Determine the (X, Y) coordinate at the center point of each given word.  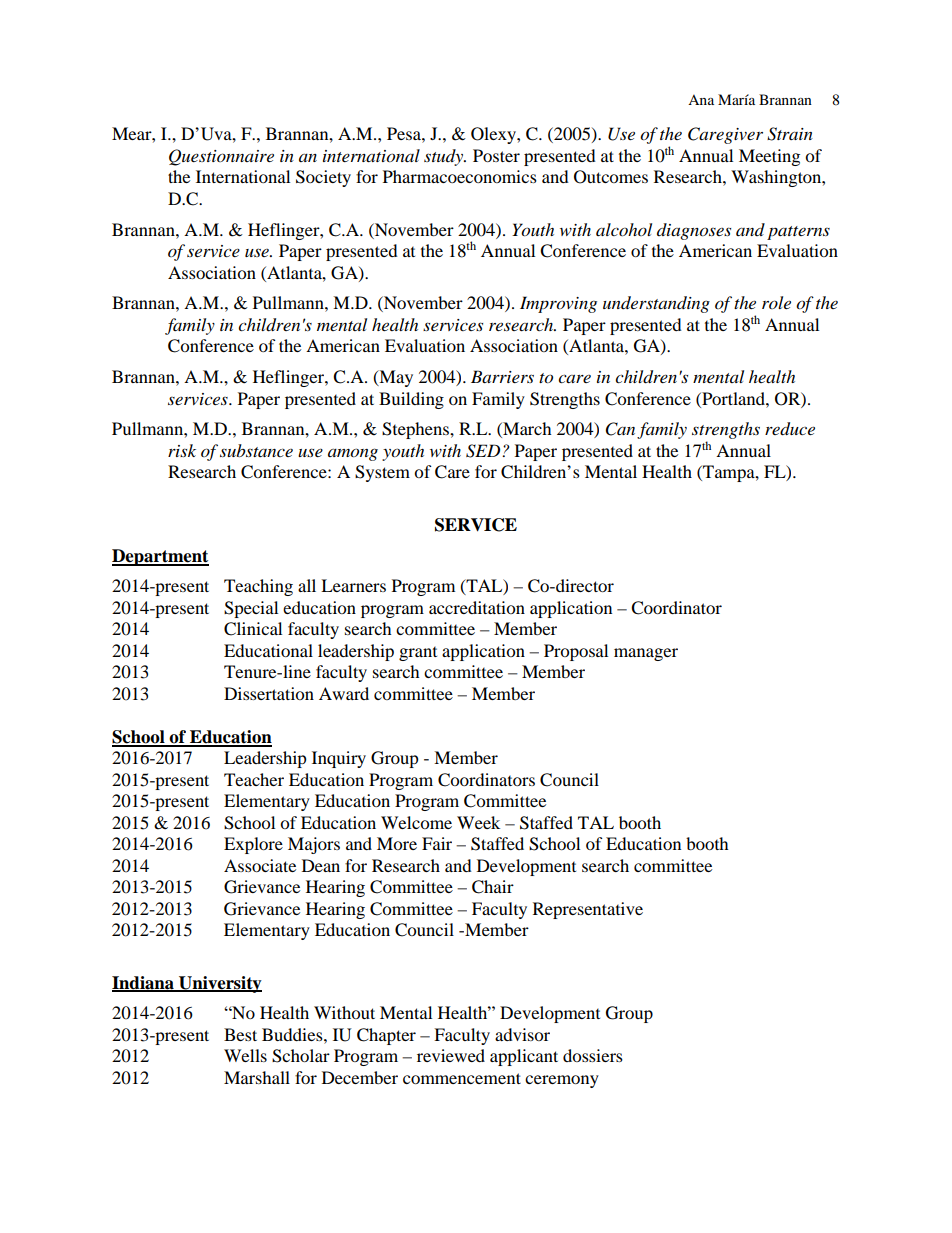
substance (256, 450)
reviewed (451, 1055)
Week (478, 822)
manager (646, 654)
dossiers (593, 1055)
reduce (790, 429)
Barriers (502, 376)
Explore (253, 845)
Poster (496, 155)
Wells (245, 1055)
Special (251, 609)
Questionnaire (221, 157)
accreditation (477, 607)
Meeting (769, 157)
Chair (493, 887)
